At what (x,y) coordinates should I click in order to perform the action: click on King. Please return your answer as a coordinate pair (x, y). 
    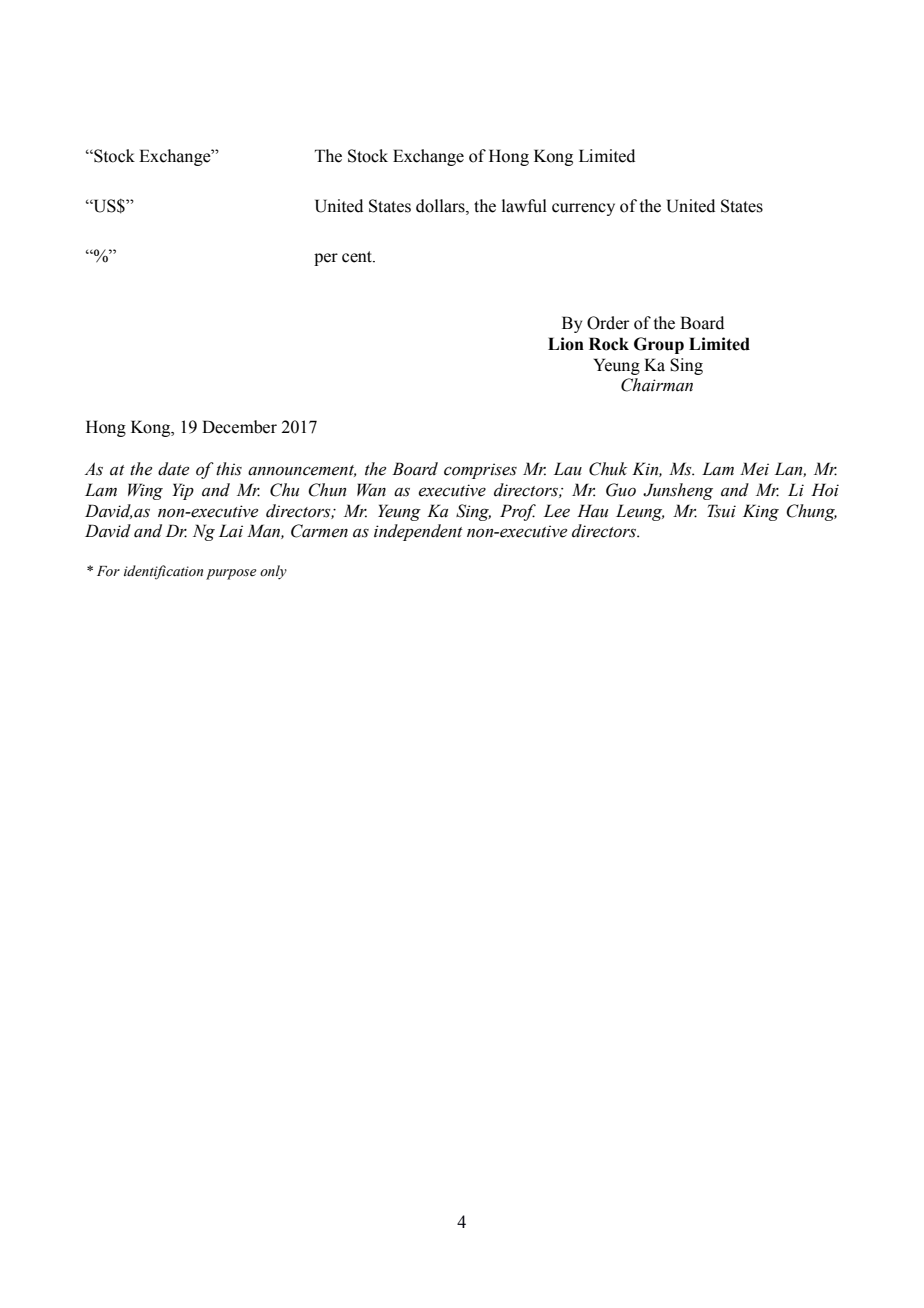
    Looking at the image, I should click on (761, 512).
